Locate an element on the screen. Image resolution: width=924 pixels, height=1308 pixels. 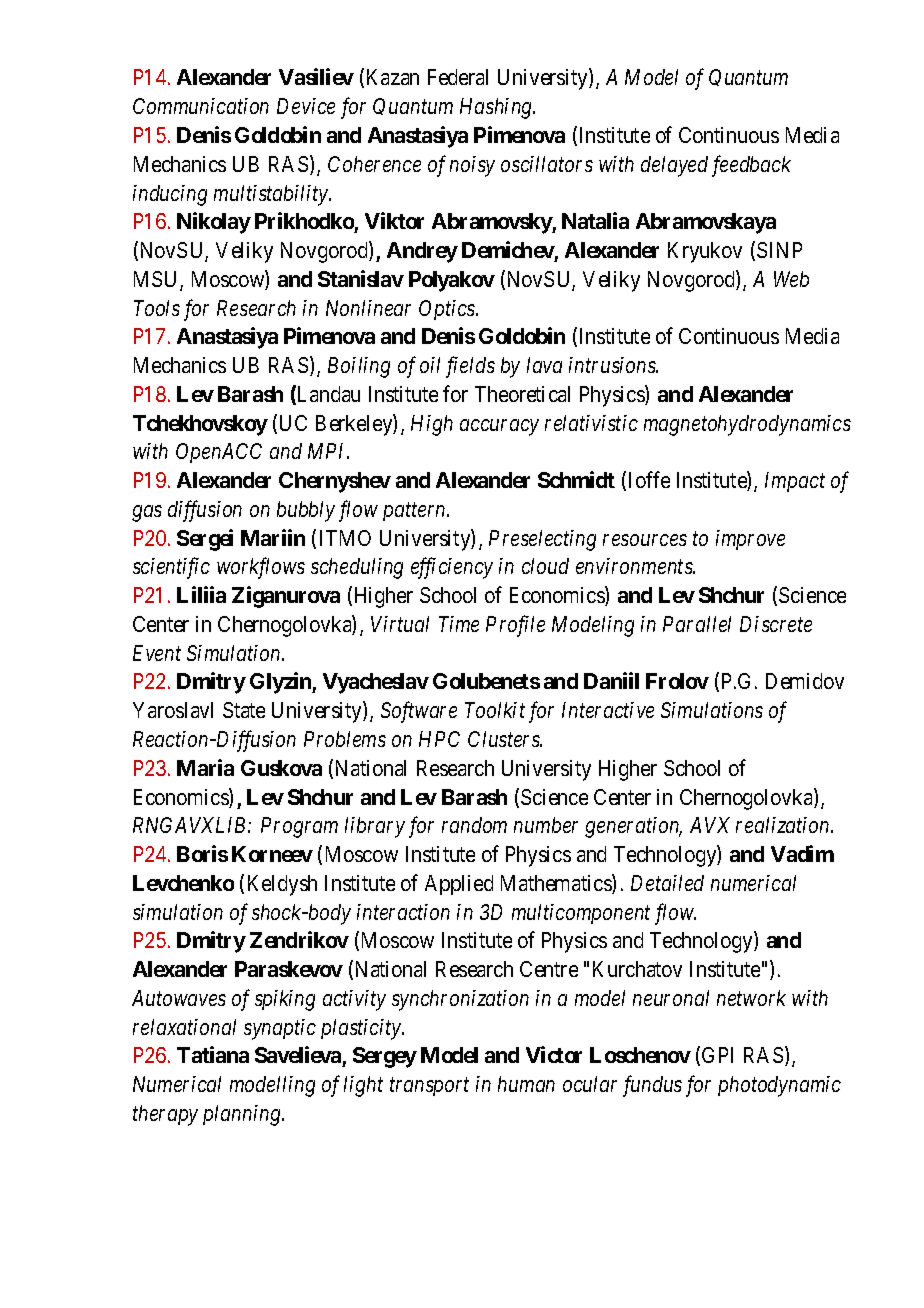
Parallel is located at coordinates (697, 624).
